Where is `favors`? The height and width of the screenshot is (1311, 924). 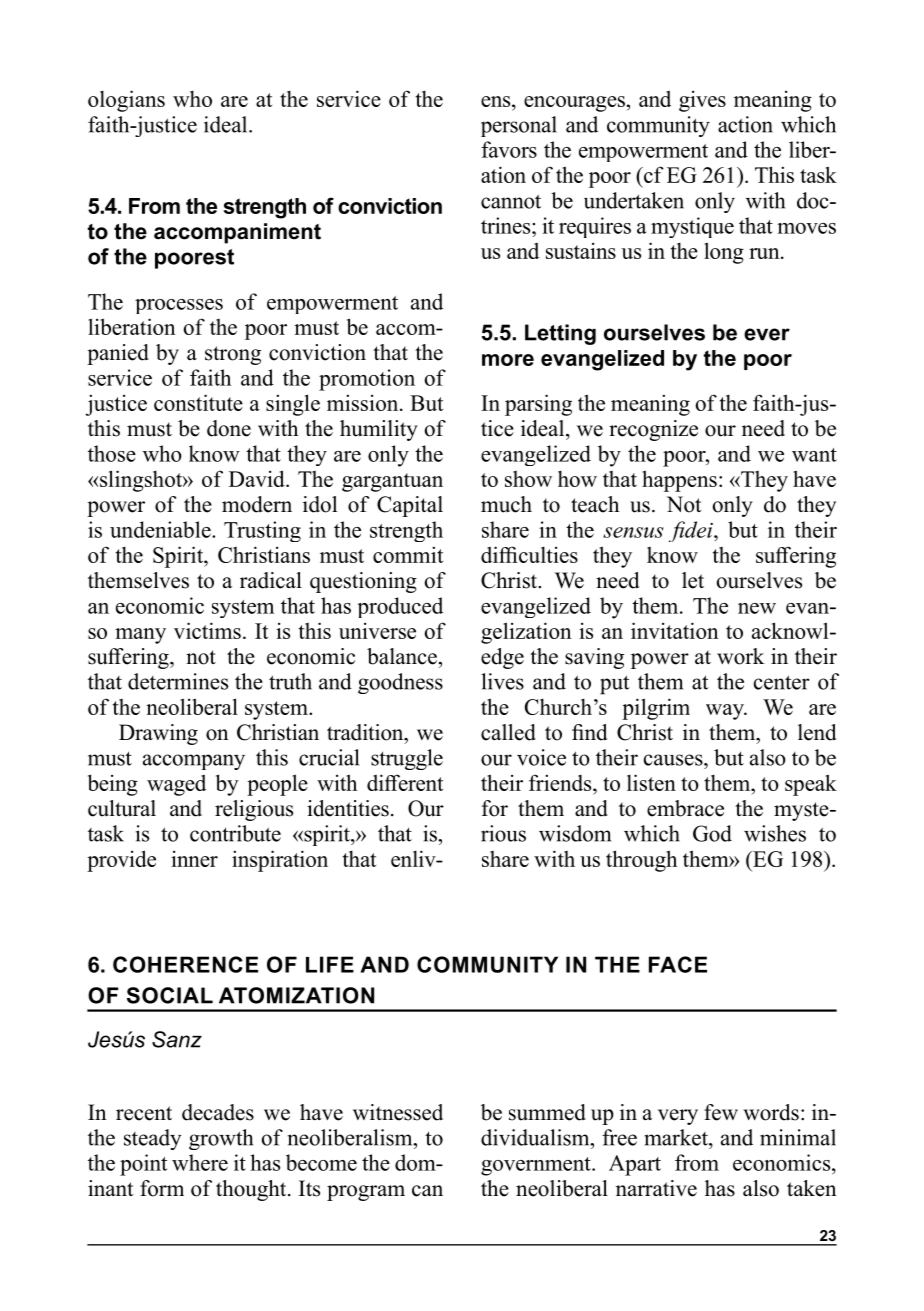
favors is located at coordinates (509, 149).
